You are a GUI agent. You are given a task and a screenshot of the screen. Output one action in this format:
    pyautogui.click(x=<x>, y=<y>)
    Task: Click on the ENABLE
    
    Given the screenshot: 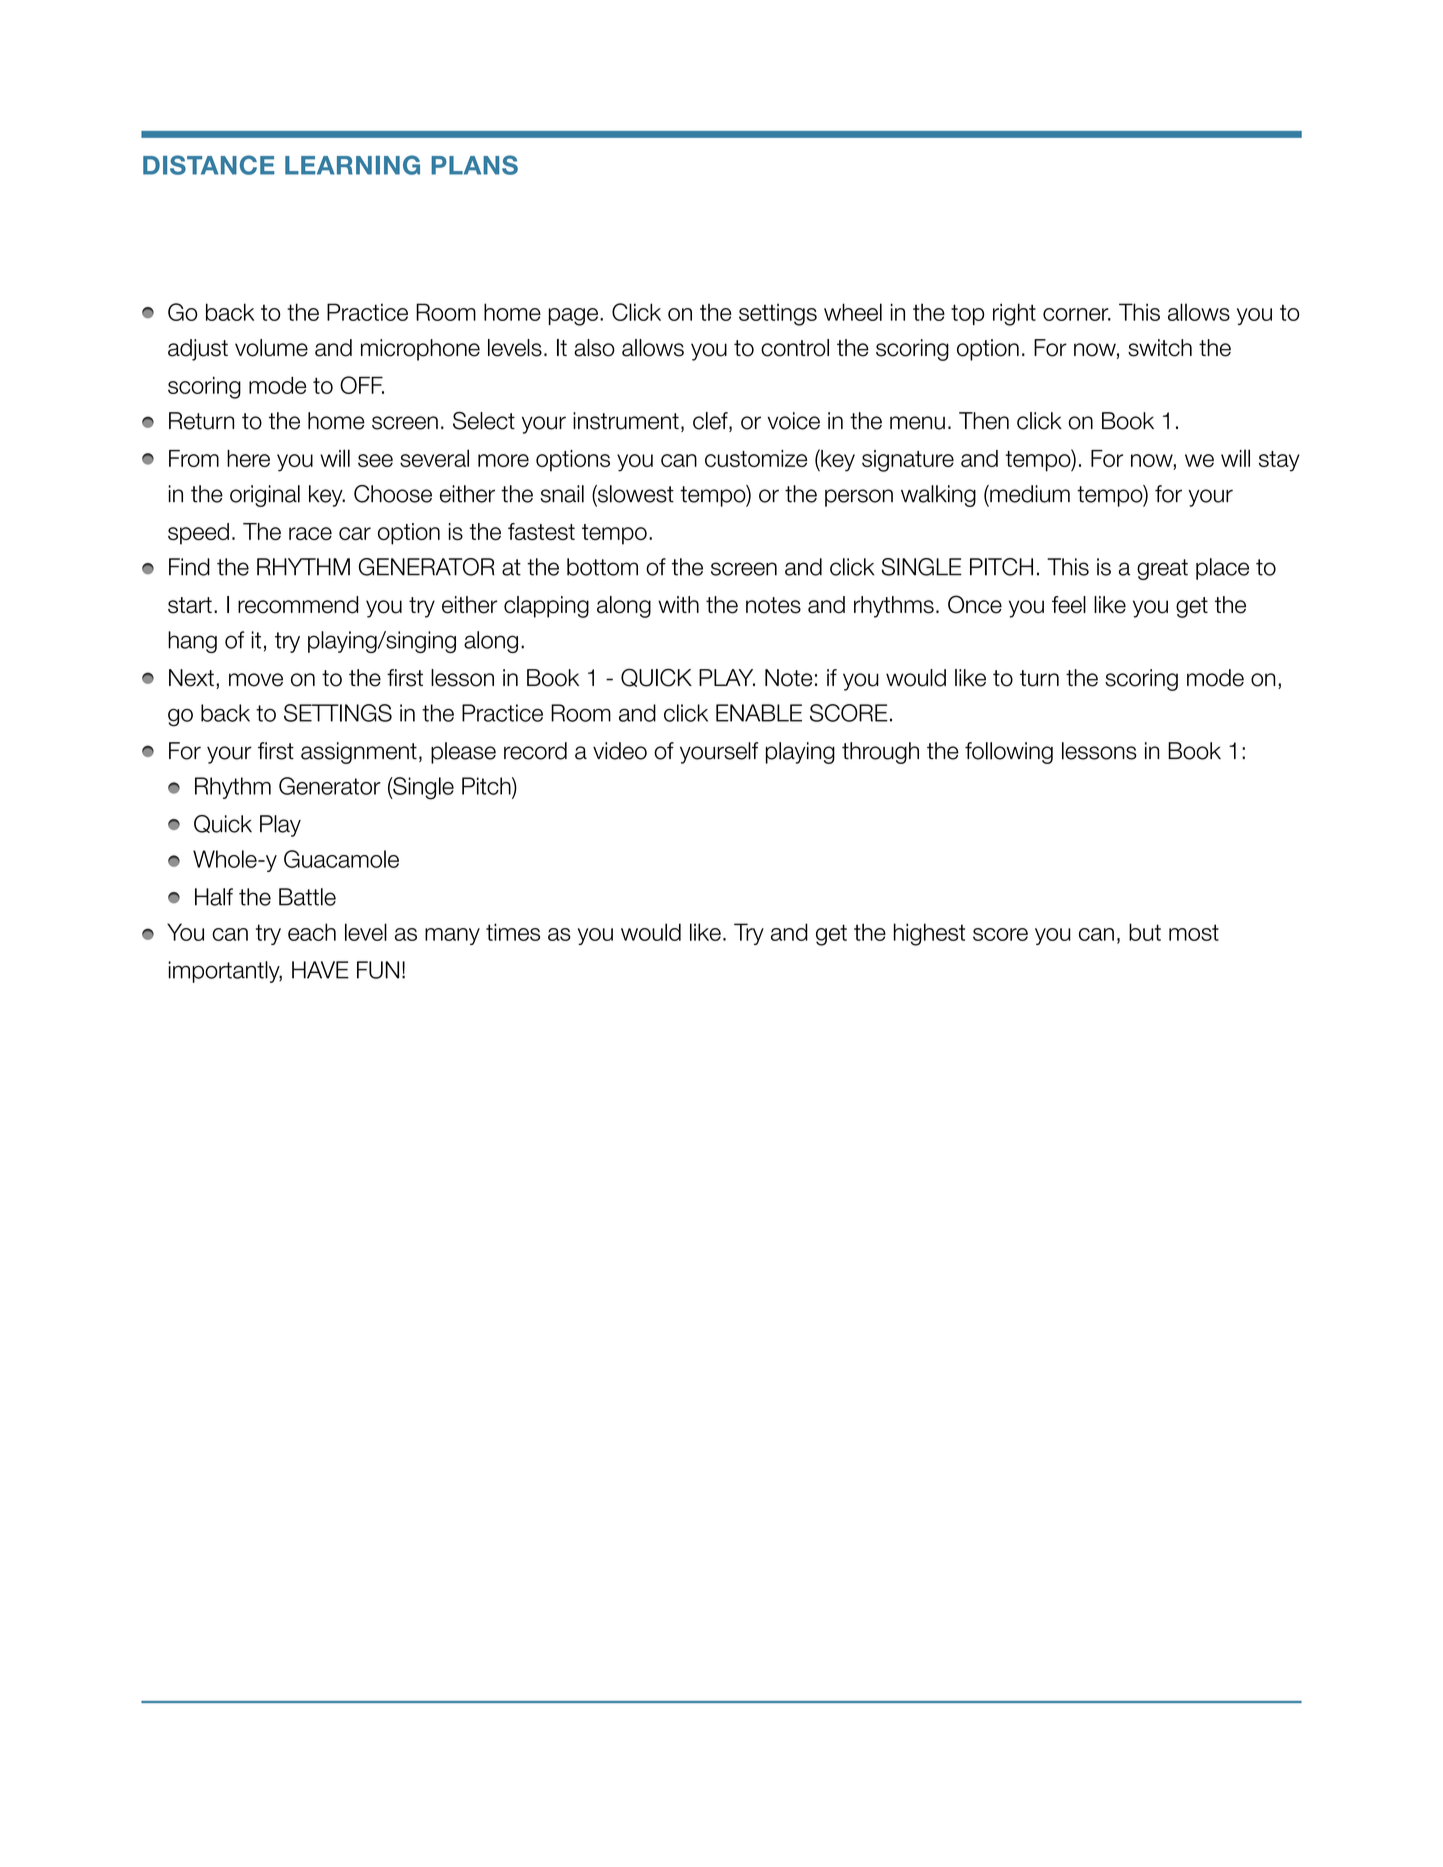 What is the action you would take?
    pyautogui.click(x=759, y=713)
